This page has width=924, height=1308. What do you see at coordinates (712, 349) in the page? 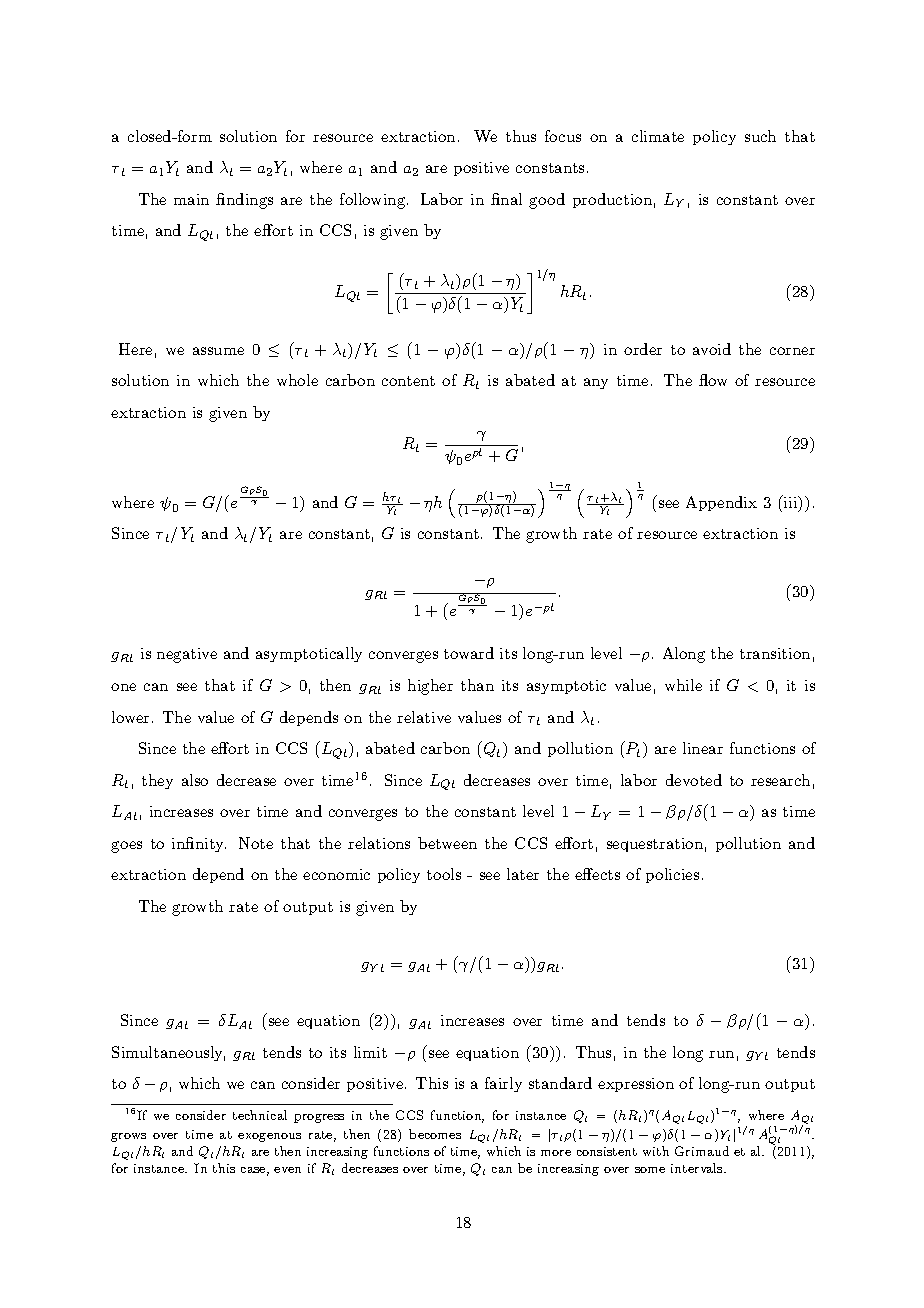
I see `avoid` at bounding box center [712, 349].
